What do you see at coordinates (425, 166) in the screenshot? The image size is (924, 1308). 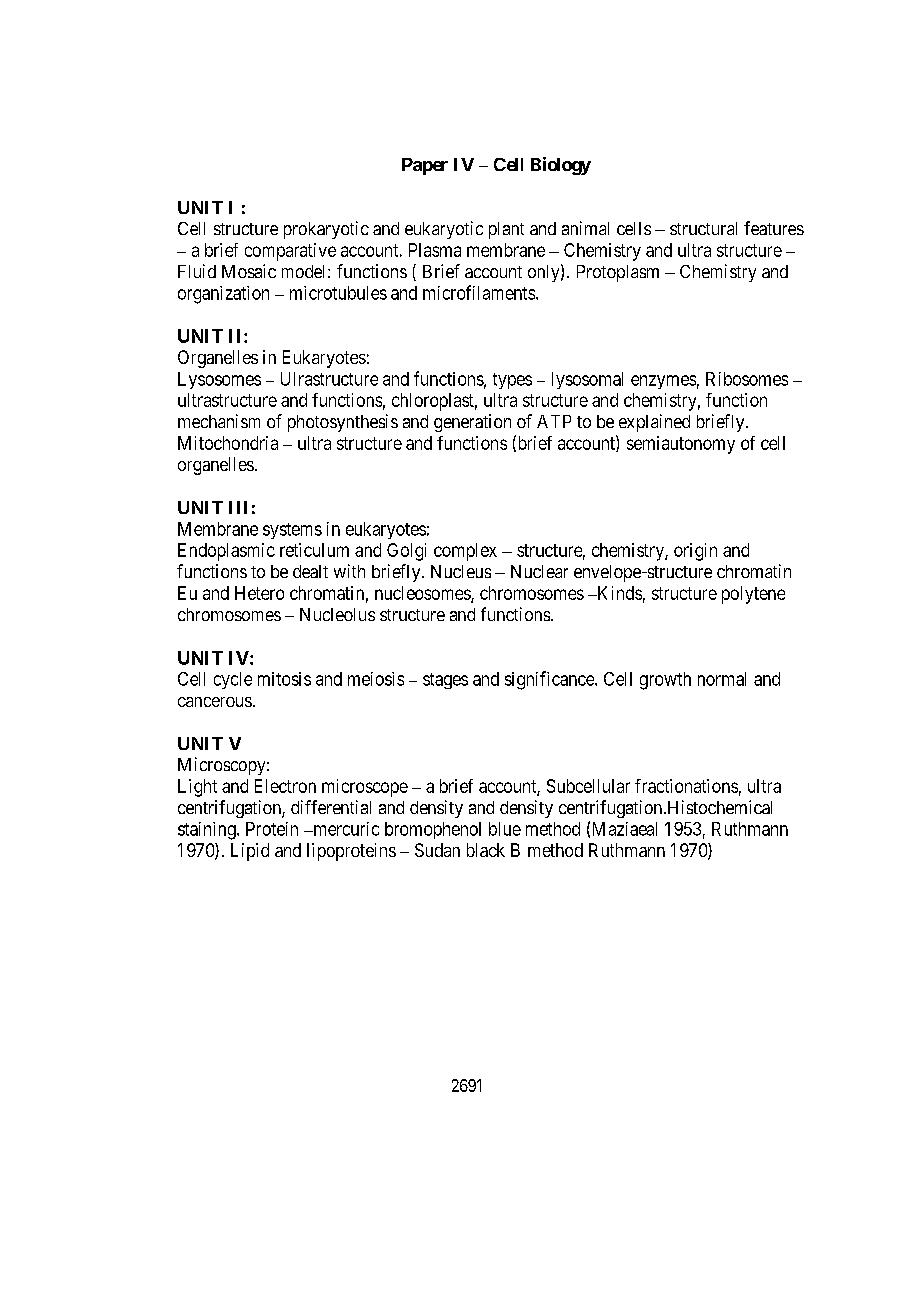 I see `Paper` at bounding box center [425, 166].
